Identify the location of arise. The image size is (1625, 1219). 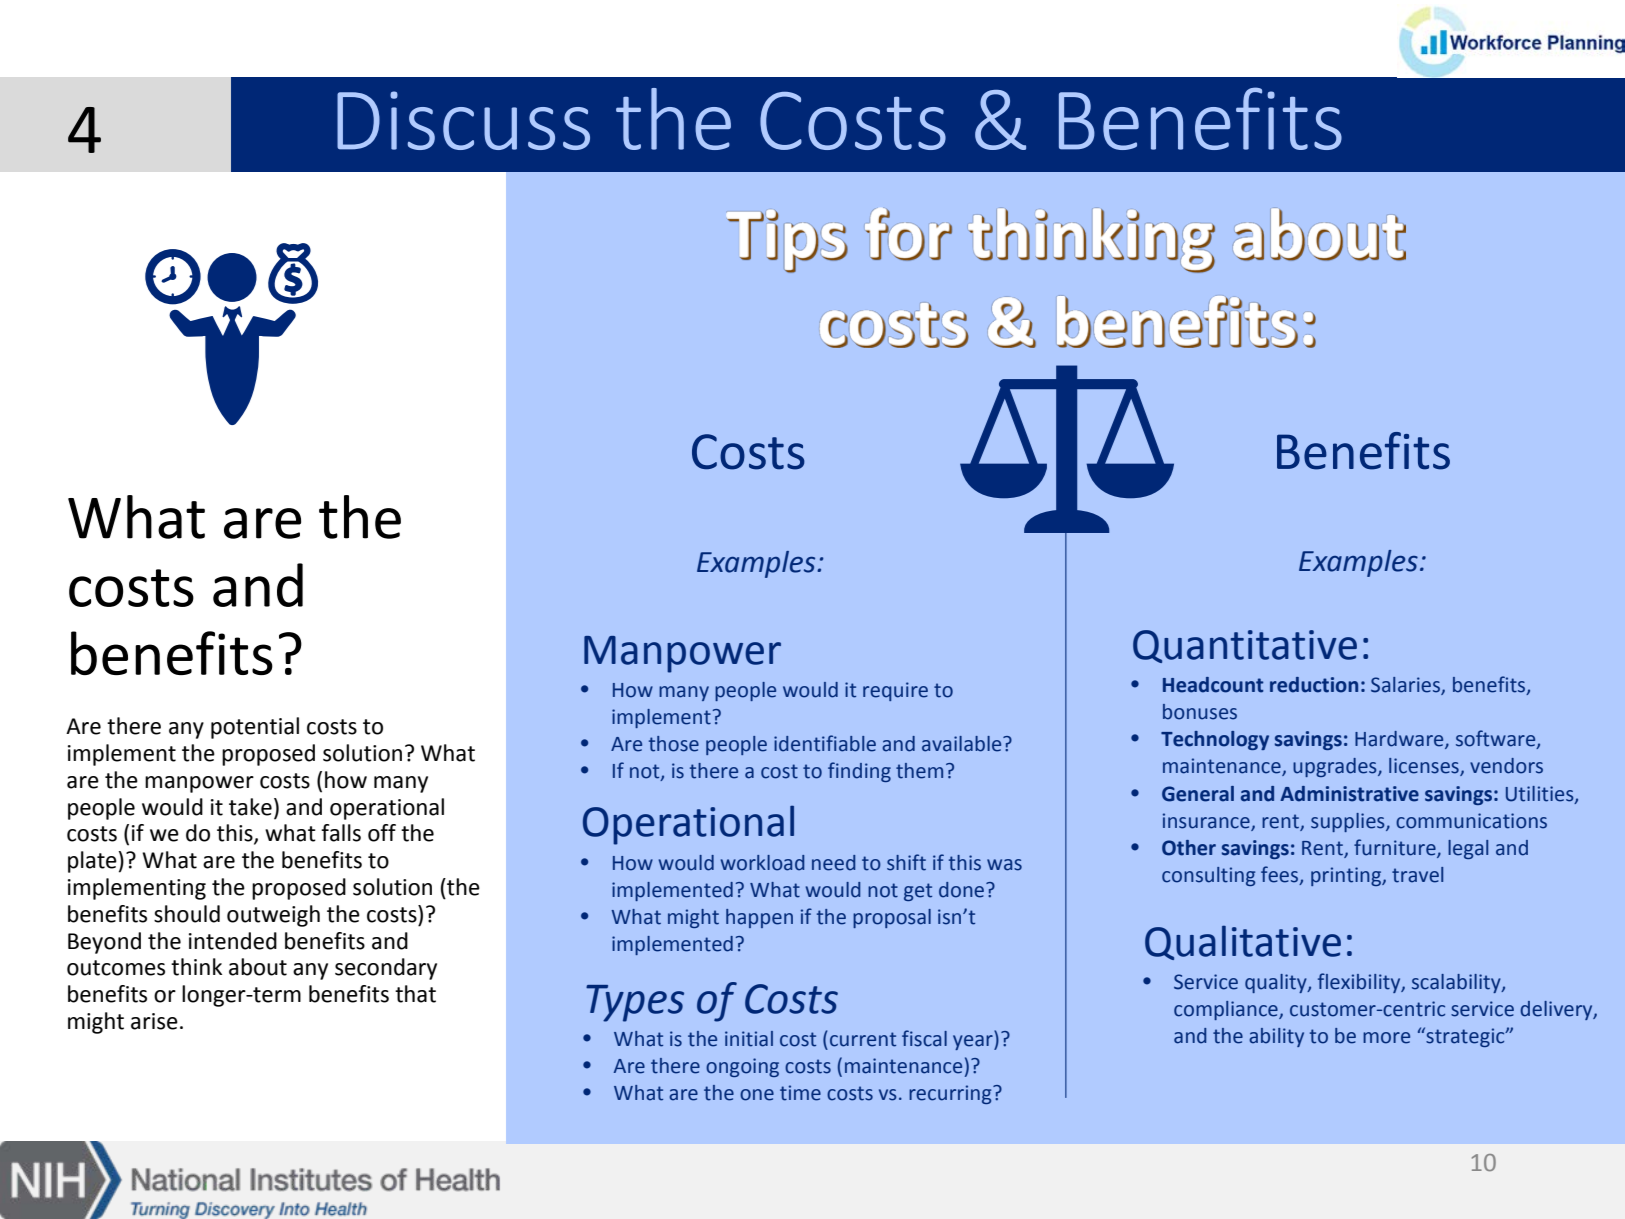
(154, 1021).
